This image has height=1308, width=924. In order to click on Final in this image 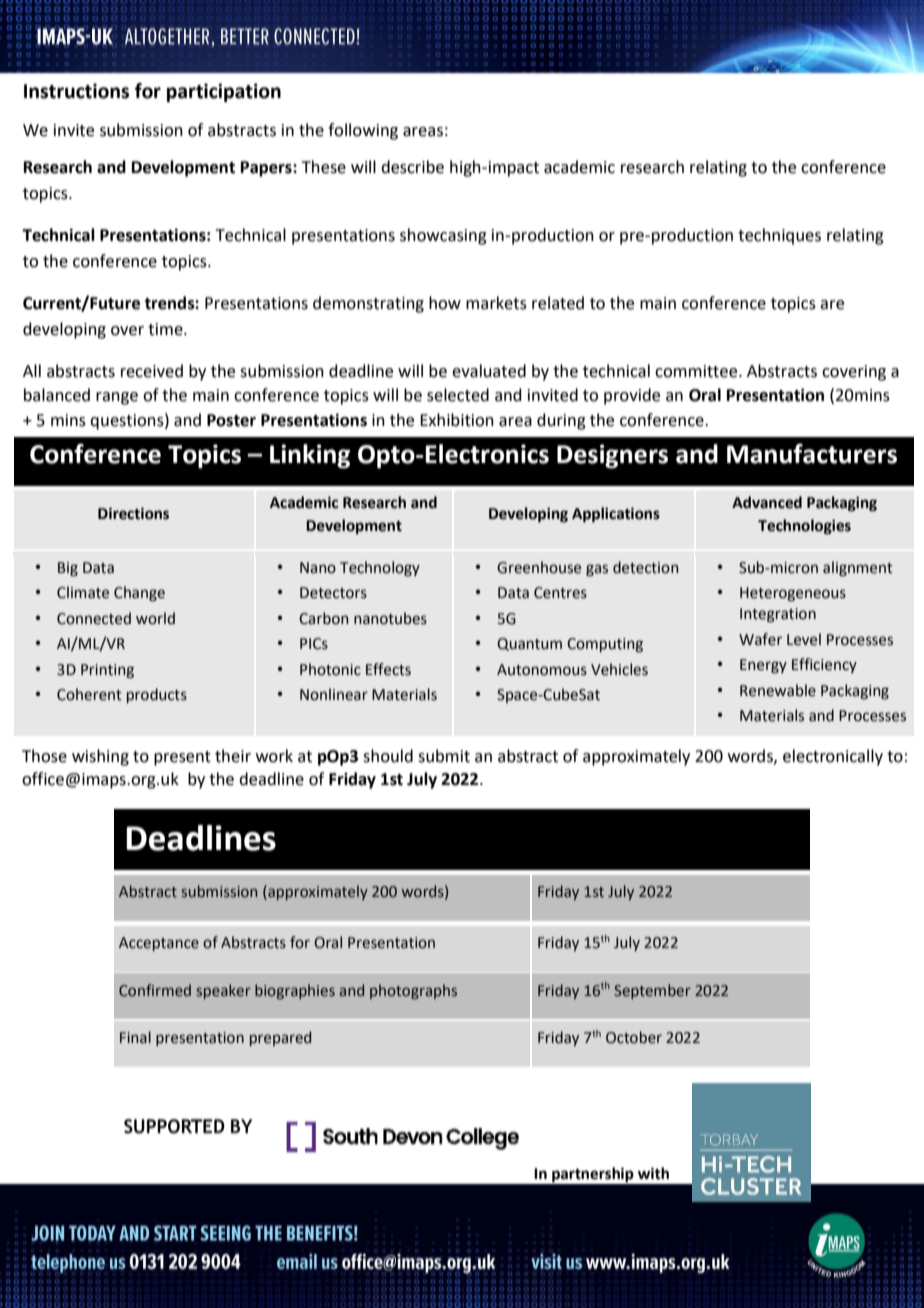, I will do `click(135, 1037)`.
